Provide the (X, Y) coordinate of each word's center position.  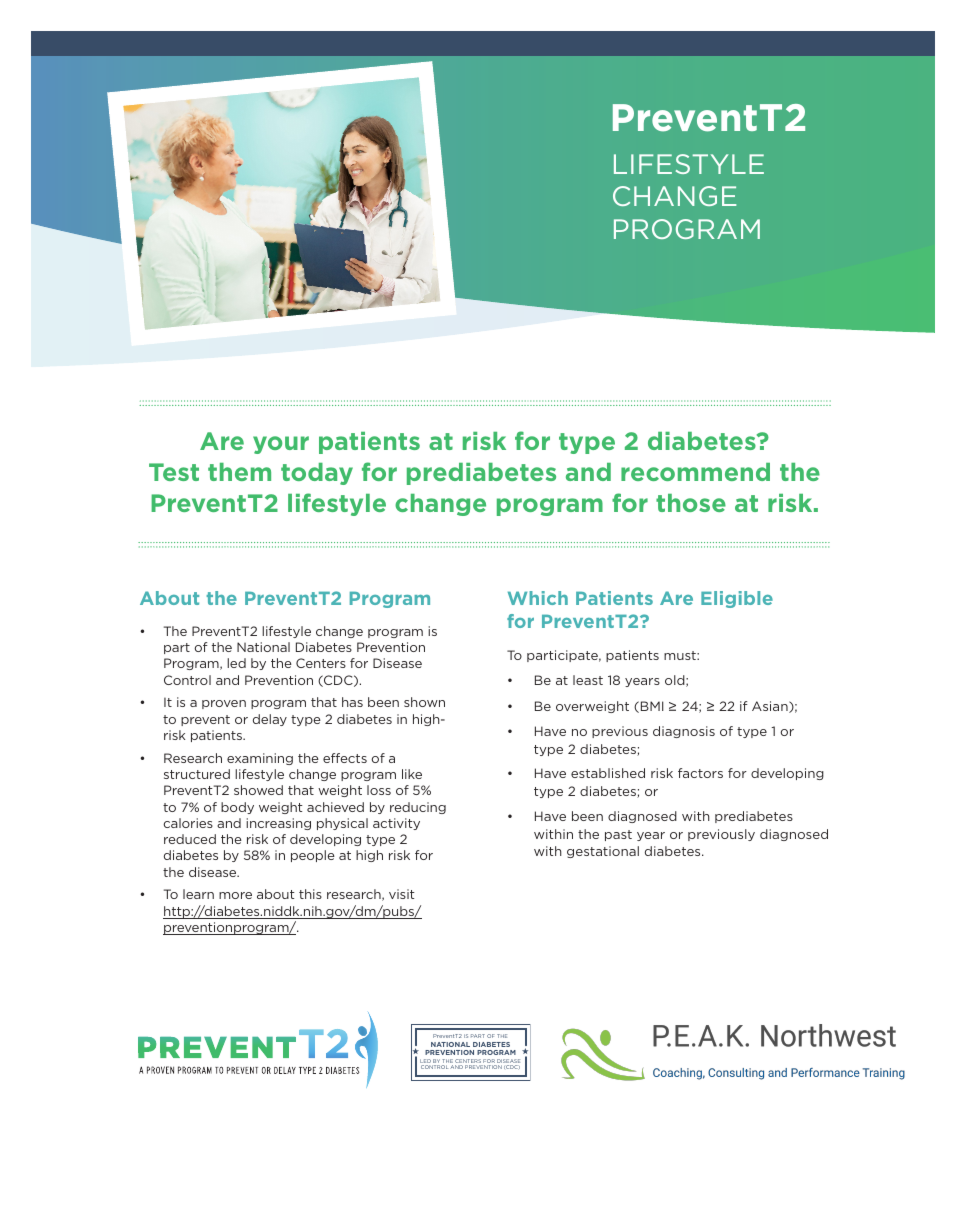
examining (260, 759)
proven (224, 704)
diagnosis (684, 732)
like (412, 774)
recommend (695, 472)
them (239, 472)
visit (402, 894)
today (317, 474)
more (235, 895)
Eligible (737, 599)
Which (538, 598)
